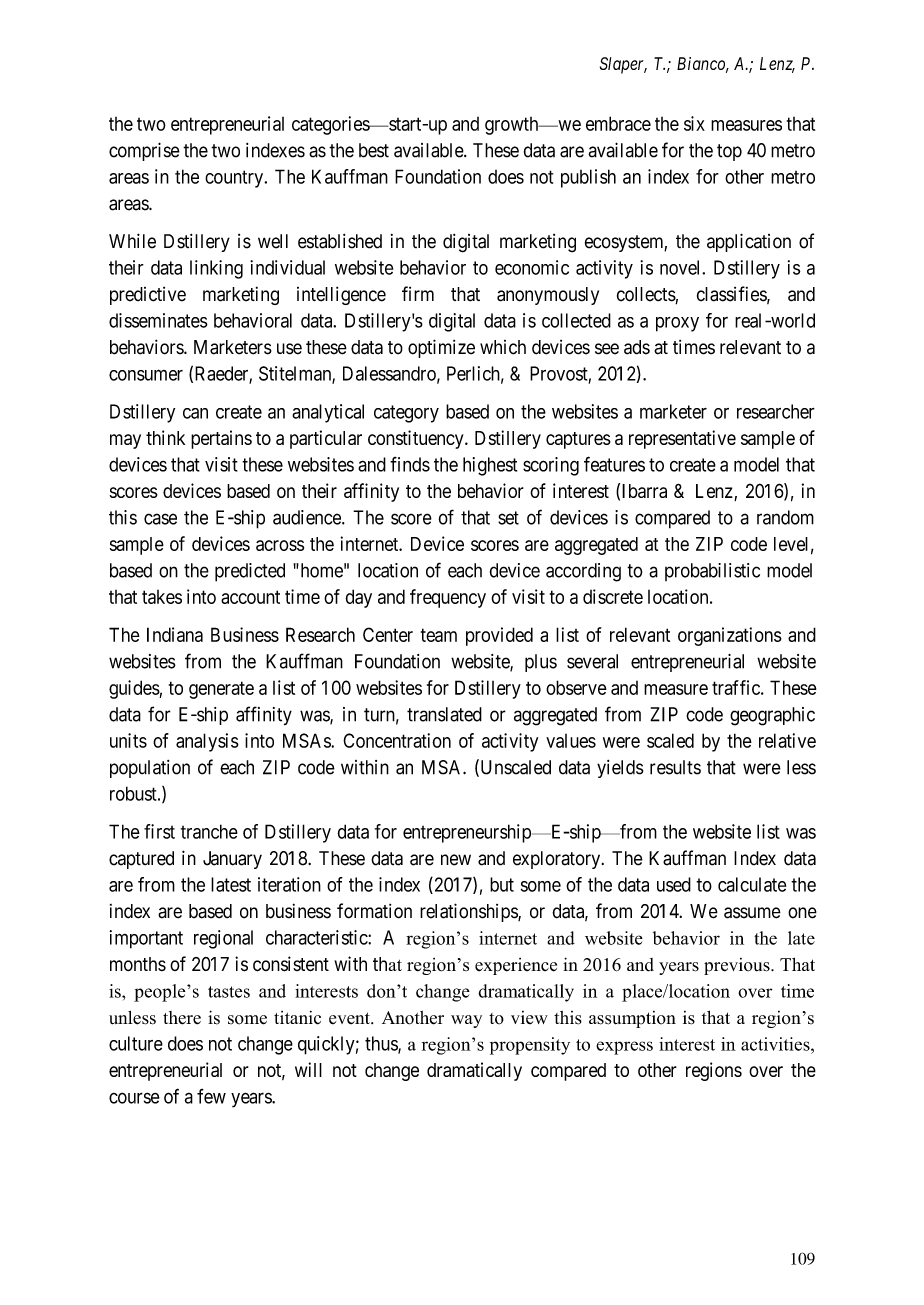 This image has height=1305, width=924. I want to click on can, so click(195, 413).
